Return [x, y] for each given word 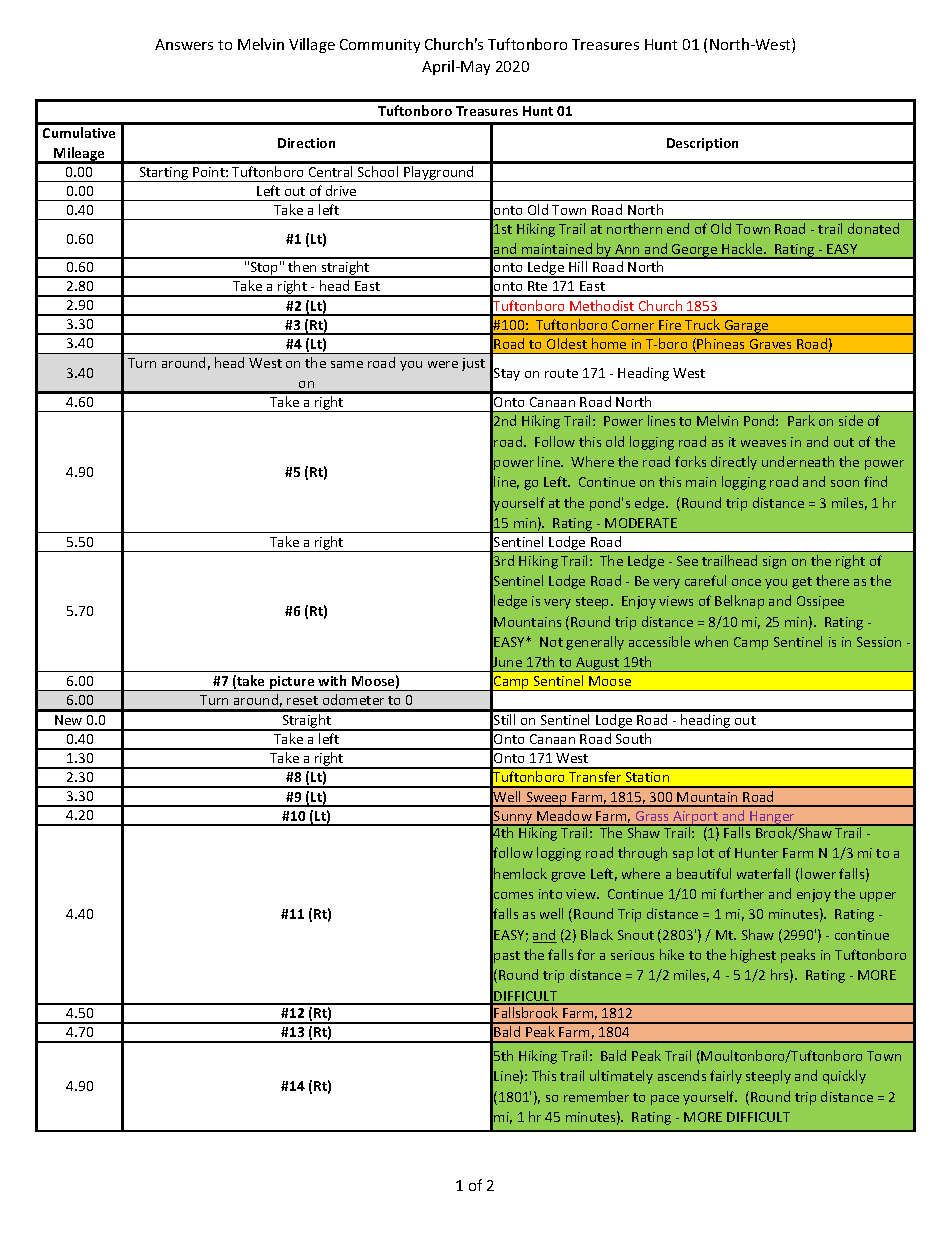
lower [818, 873]
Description [702, 144]
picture [292, 683]
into [550, 894]
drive [341, 190]
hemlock [520, 873]
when [711, 641]
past [507, 957]
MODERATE [641, 523]
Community [380, 46]
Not [551, 642]
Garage [746, 327]
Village [312, 45]
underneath [798, 461]
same [347, 364]
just [473, 364]
